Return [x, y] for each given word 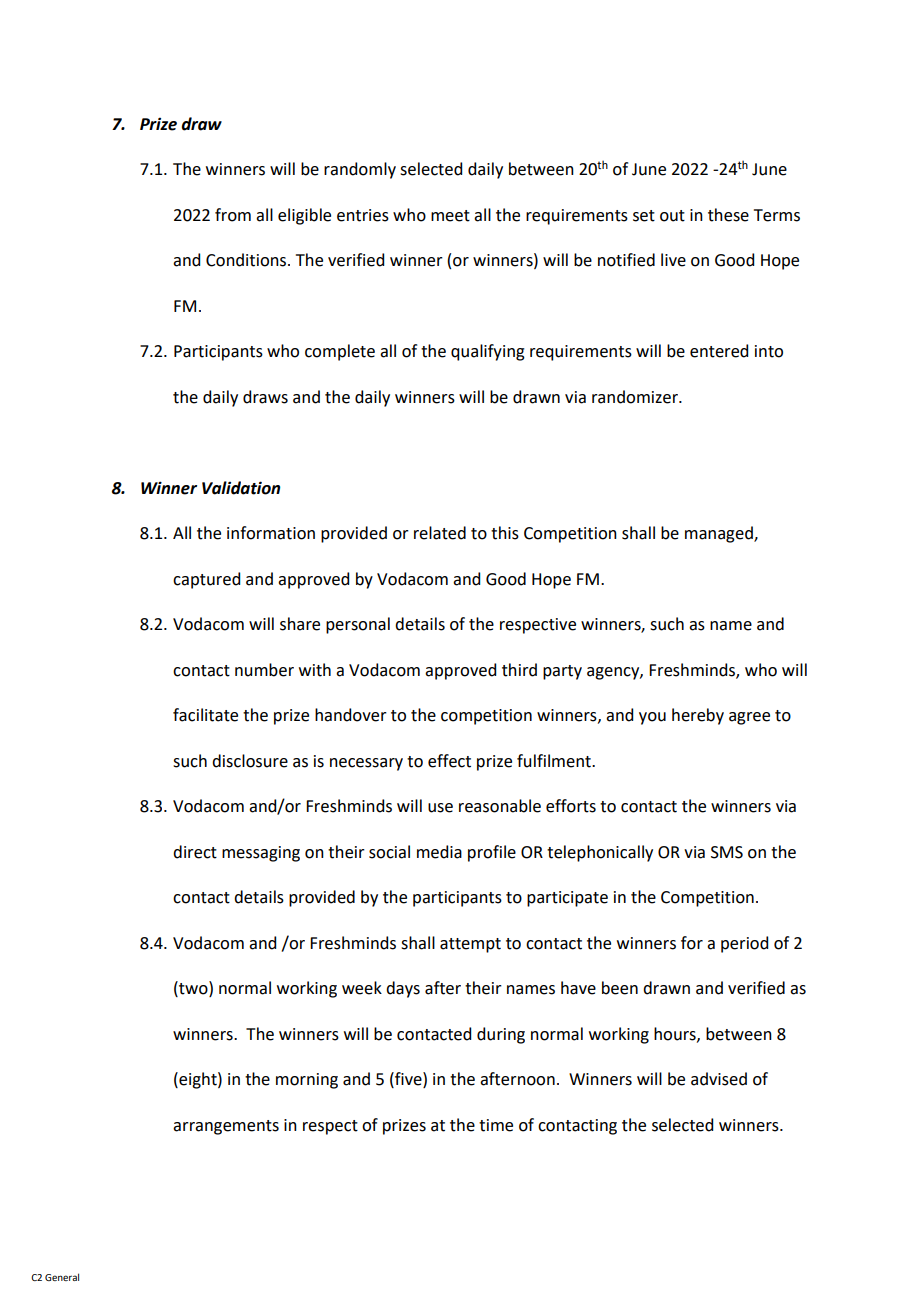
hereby [698, 716]
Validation [241, 488]
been [620, 988]
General [62, 1277]
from [233, 215]
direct [195, 852]
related [440, 533]
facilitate [205, 715]
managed [720, 534]
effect [449, 761]
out [672, 216]
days [403, 989]
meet [450, 216]
